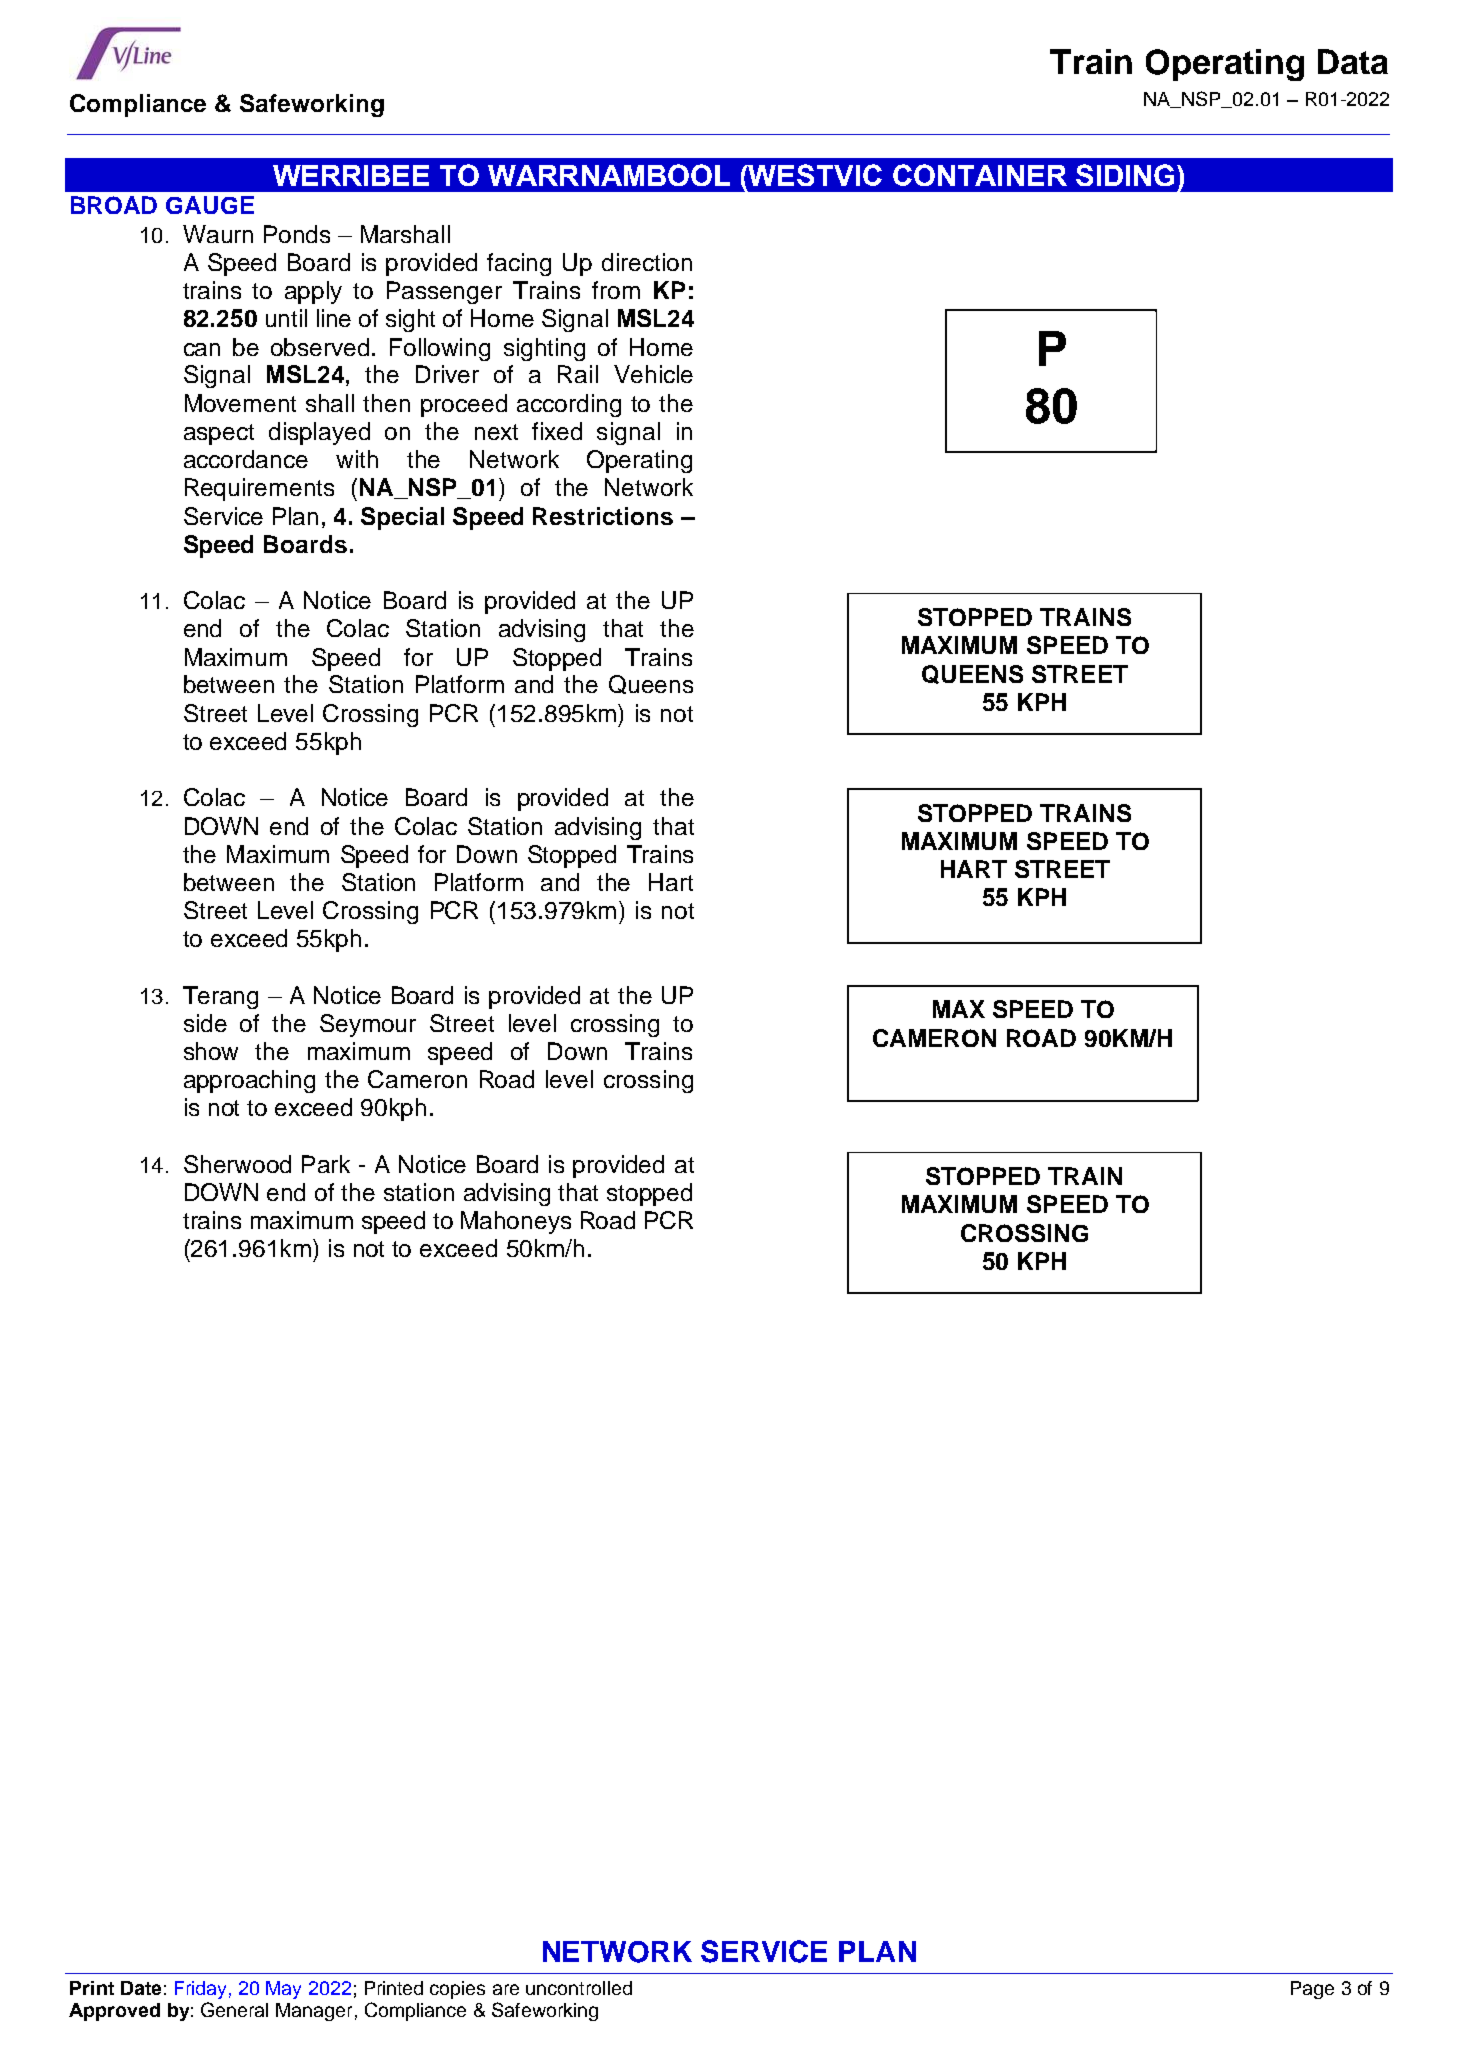 The width and height of the screenshot is (1459, 2063). I want to click on Sherwood, so click(237, 1164).
